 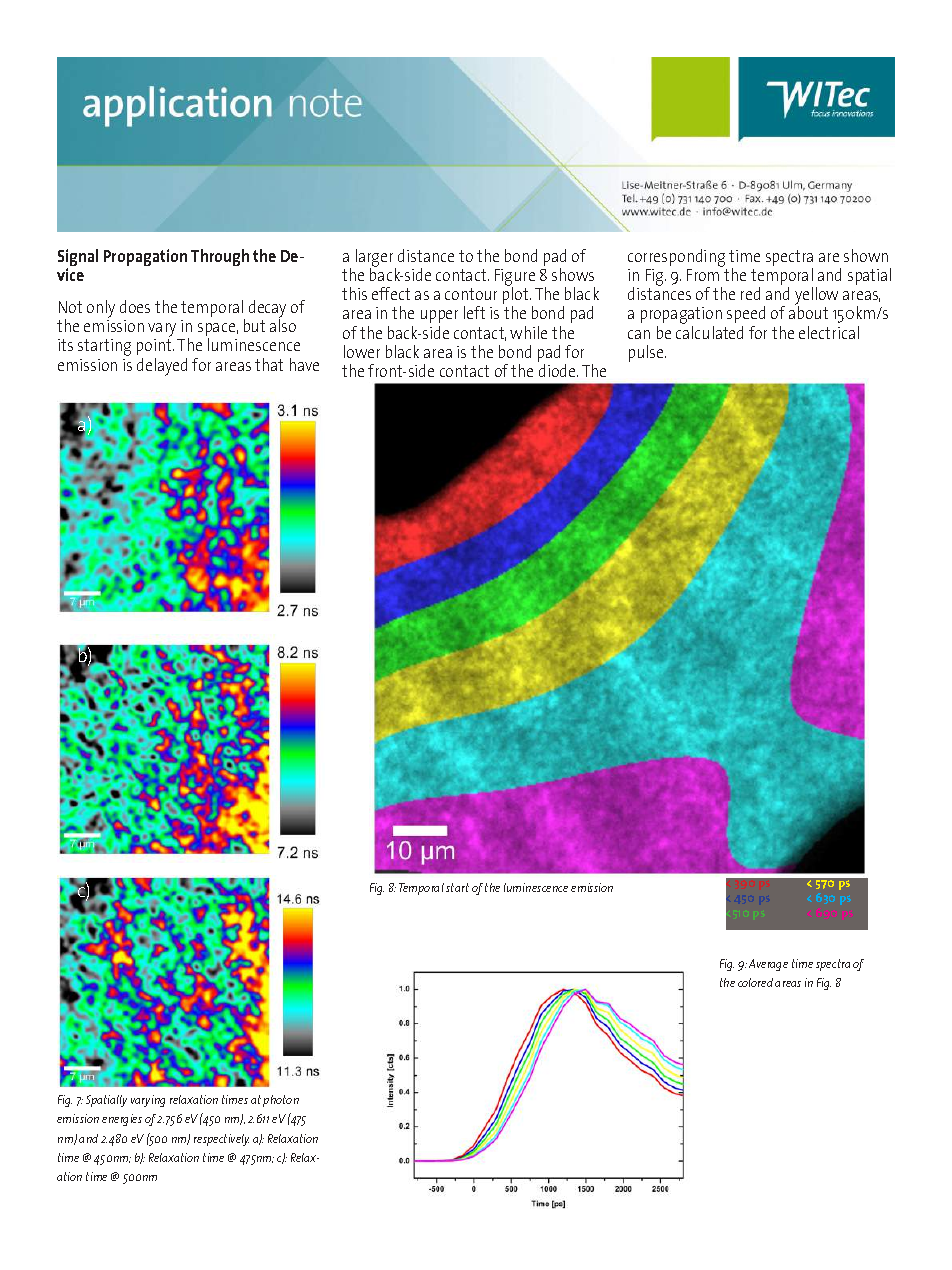 What do you see at coordinates (471, 294) in the screenshot?
I see `contour` at bounding box center [471, 294].
